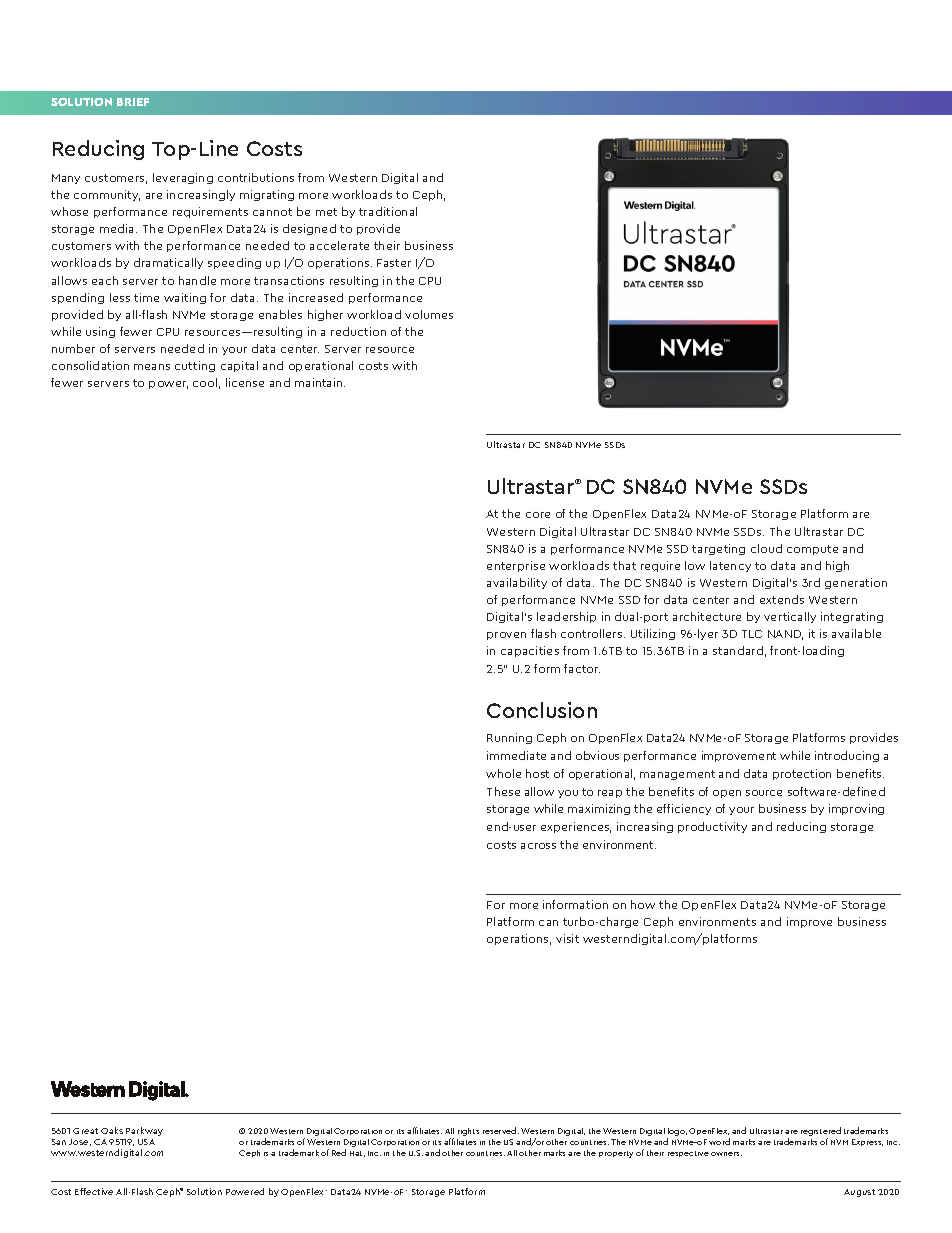  What do you see at coordinates (133, 102) in the screenshot?
I see `BRIEF` at bounding box center [133, 102].
